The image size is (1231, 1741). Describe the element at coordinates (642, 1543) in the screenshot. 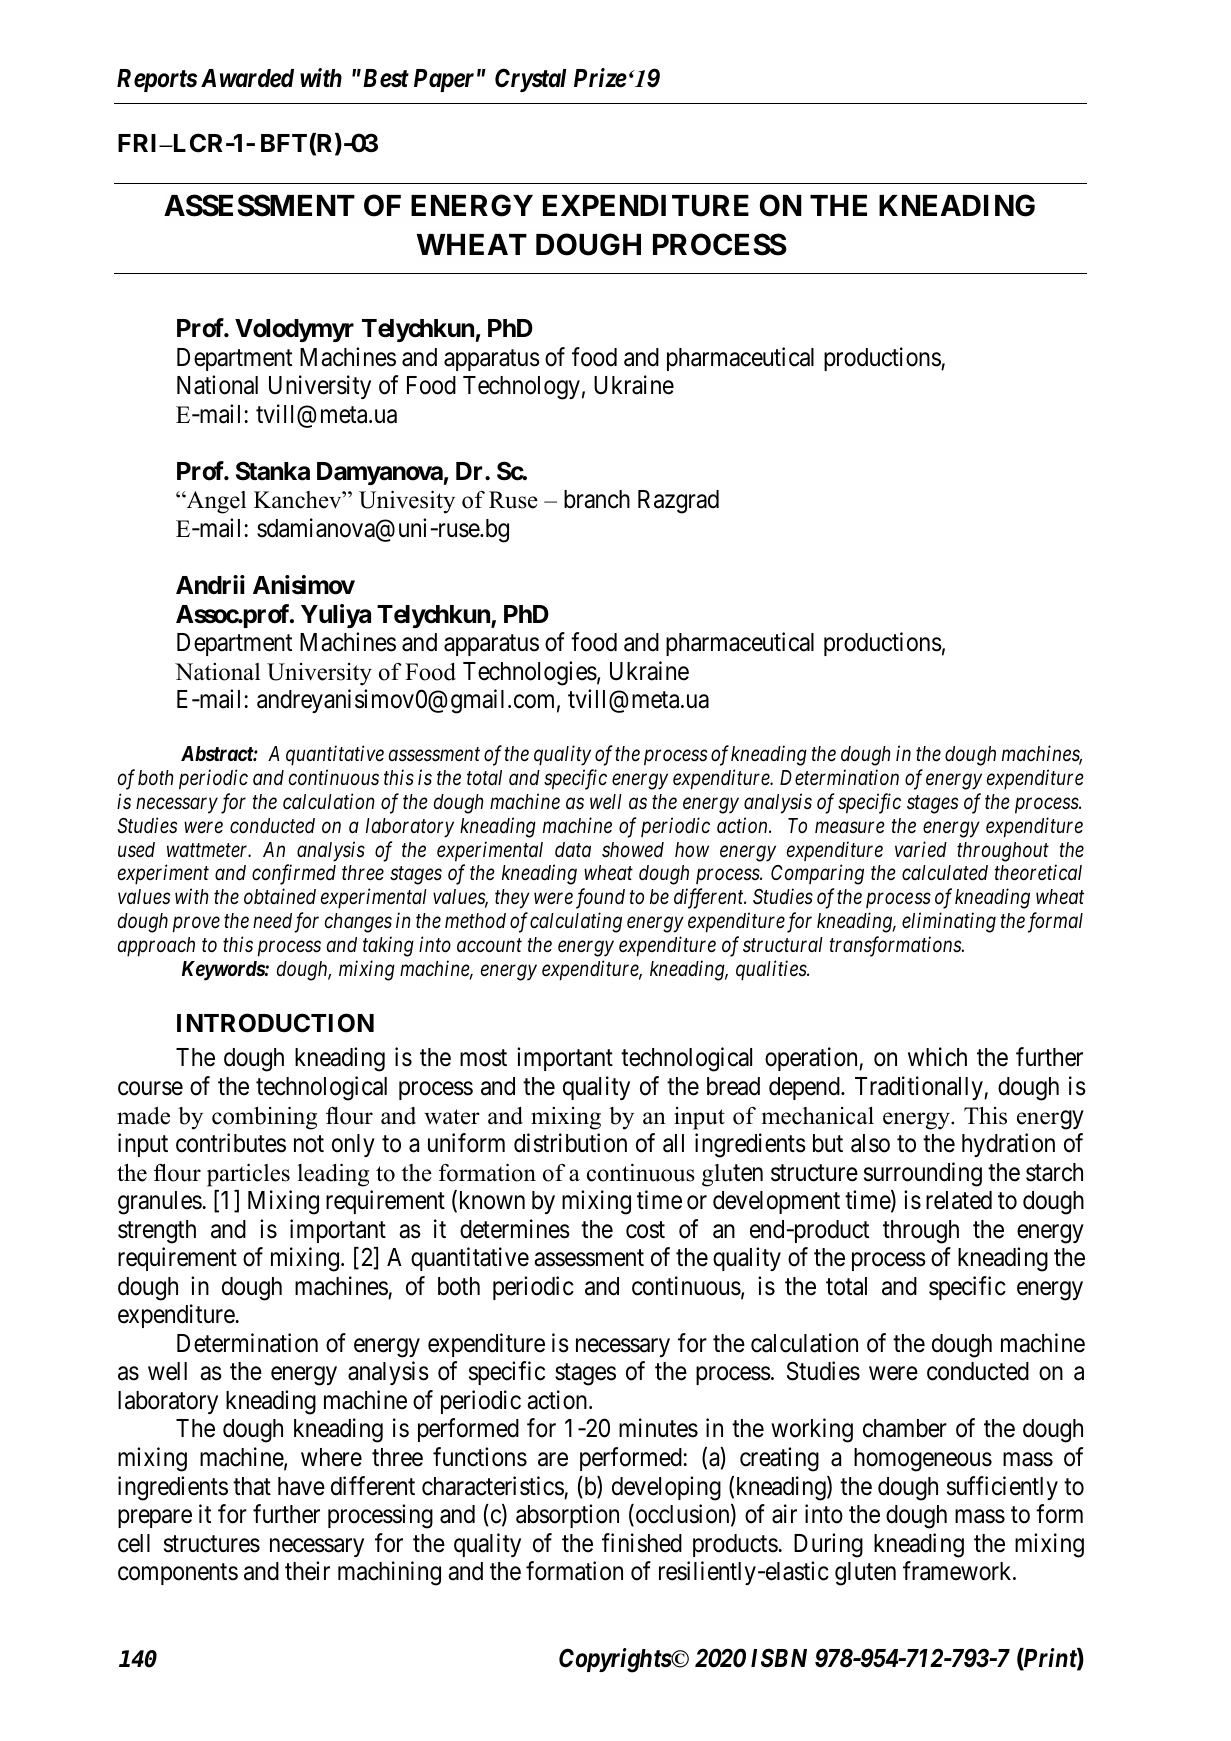

I see `finished` at that location.
